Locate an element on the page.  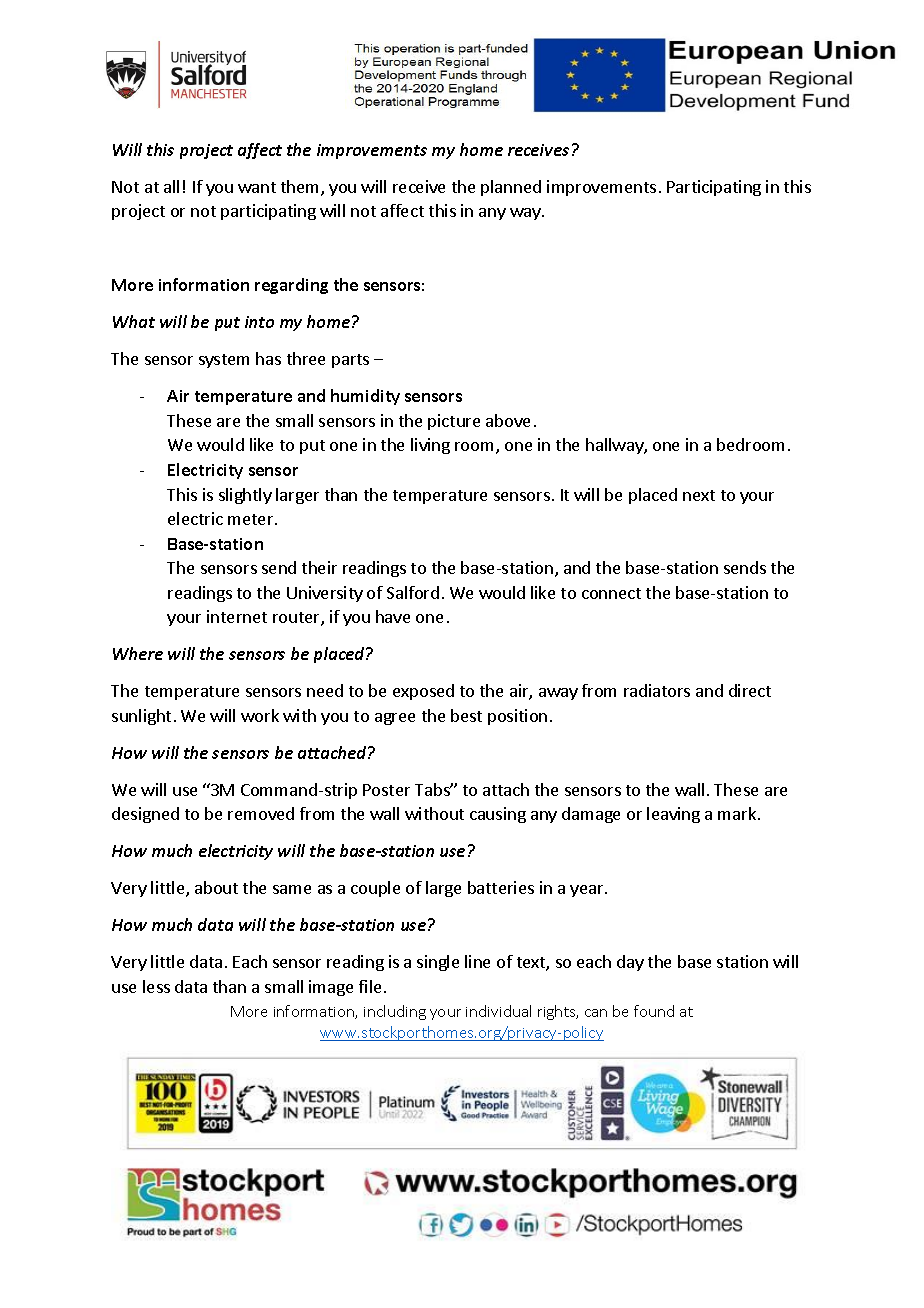
leaving is located at coordinates (673, 815).
